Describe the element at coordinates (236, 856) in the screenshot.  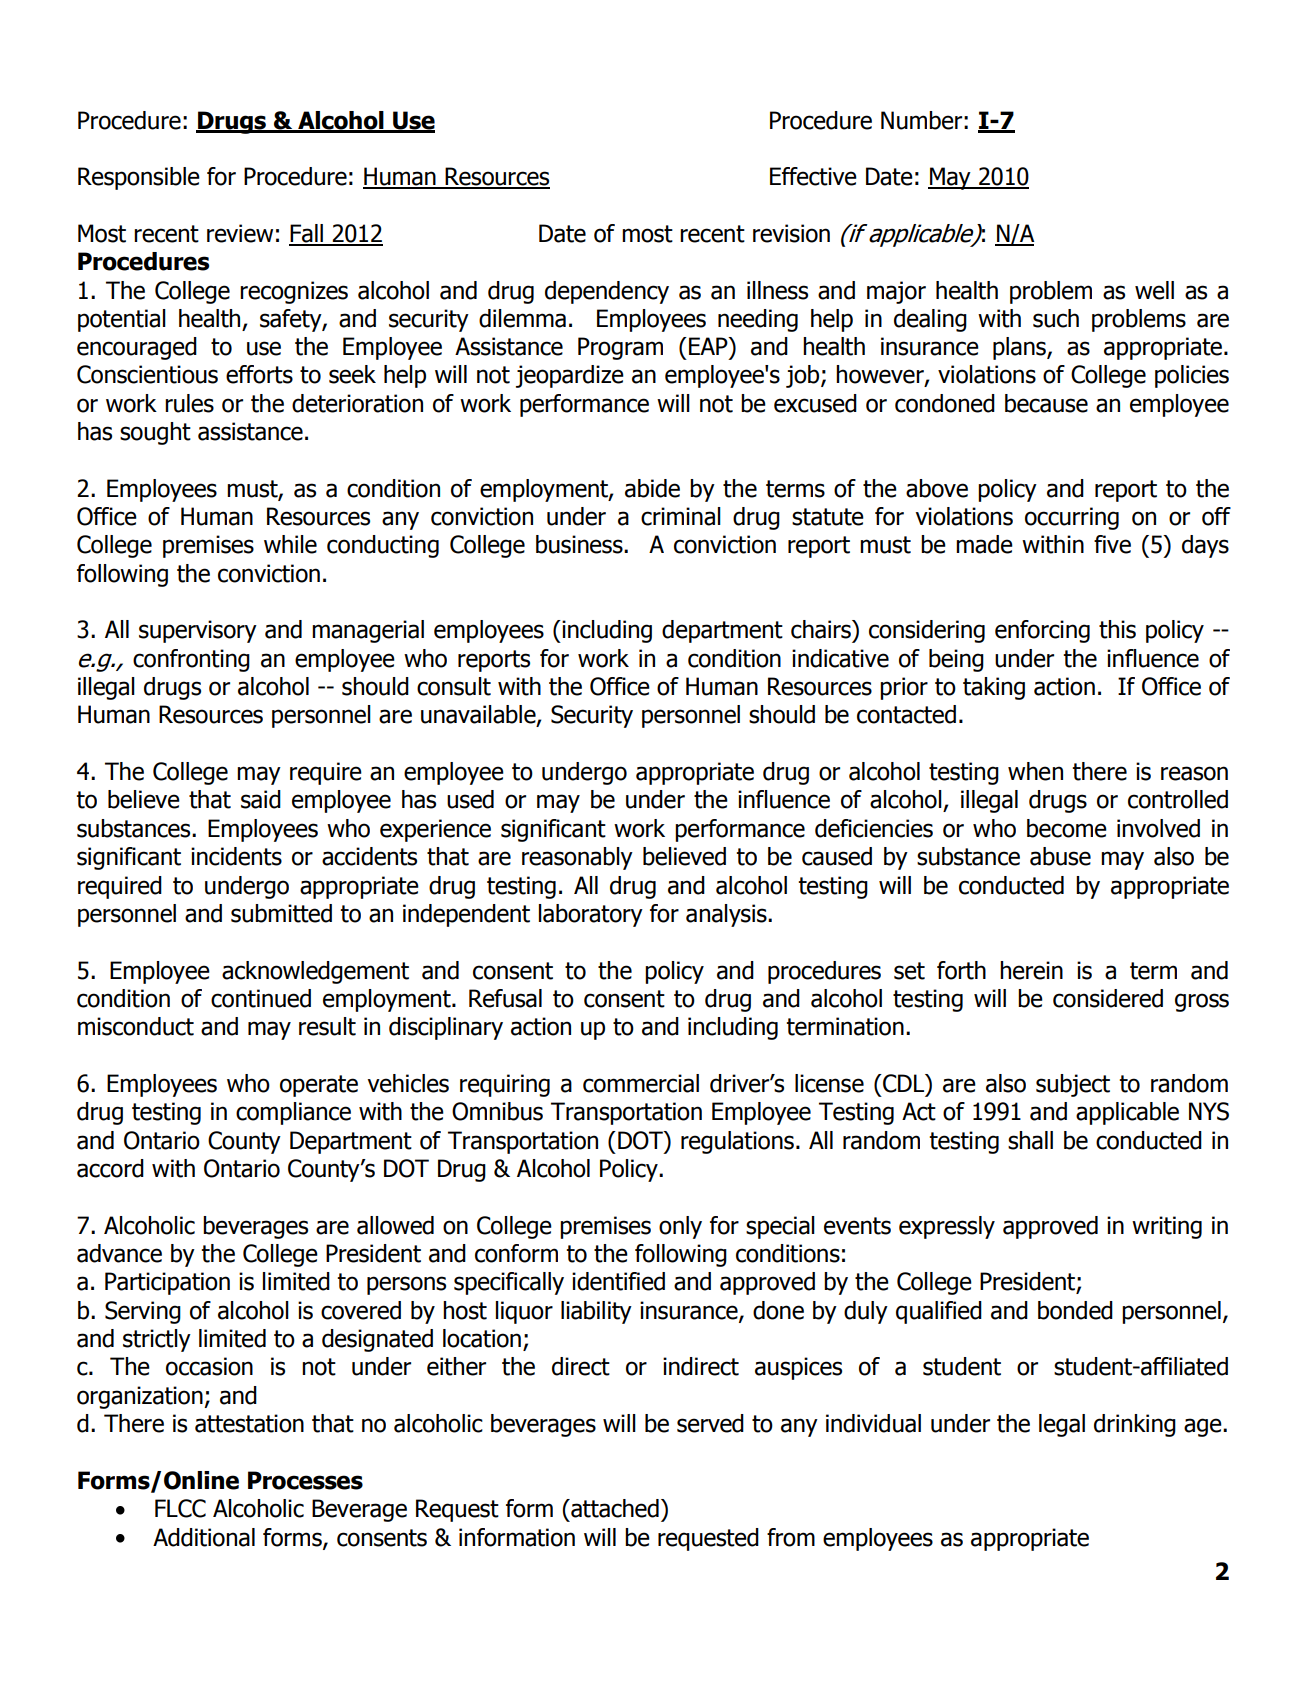
I see `incidents` at that location.
